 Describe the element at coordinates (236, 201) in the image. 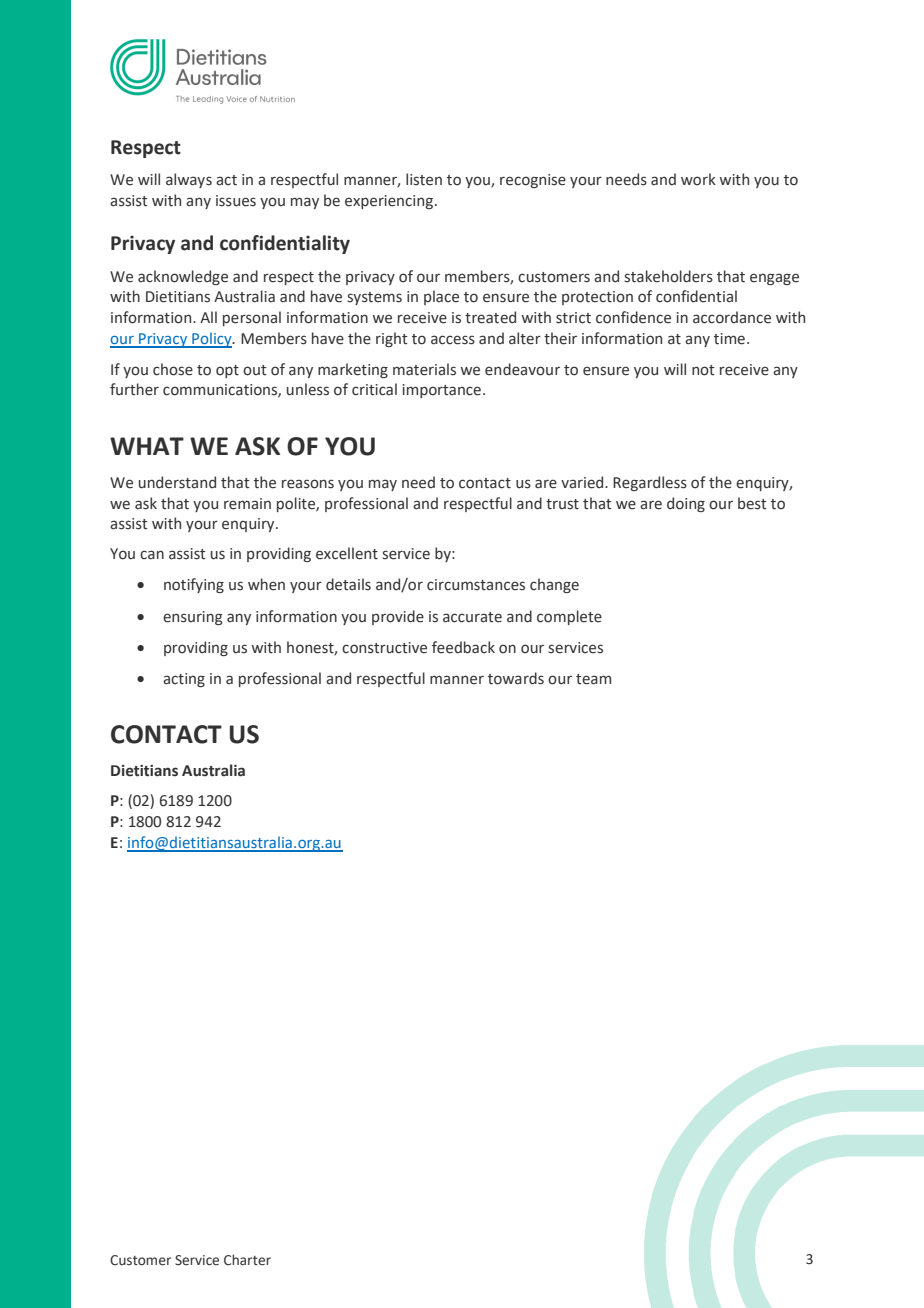

I see `issues` at that location.
